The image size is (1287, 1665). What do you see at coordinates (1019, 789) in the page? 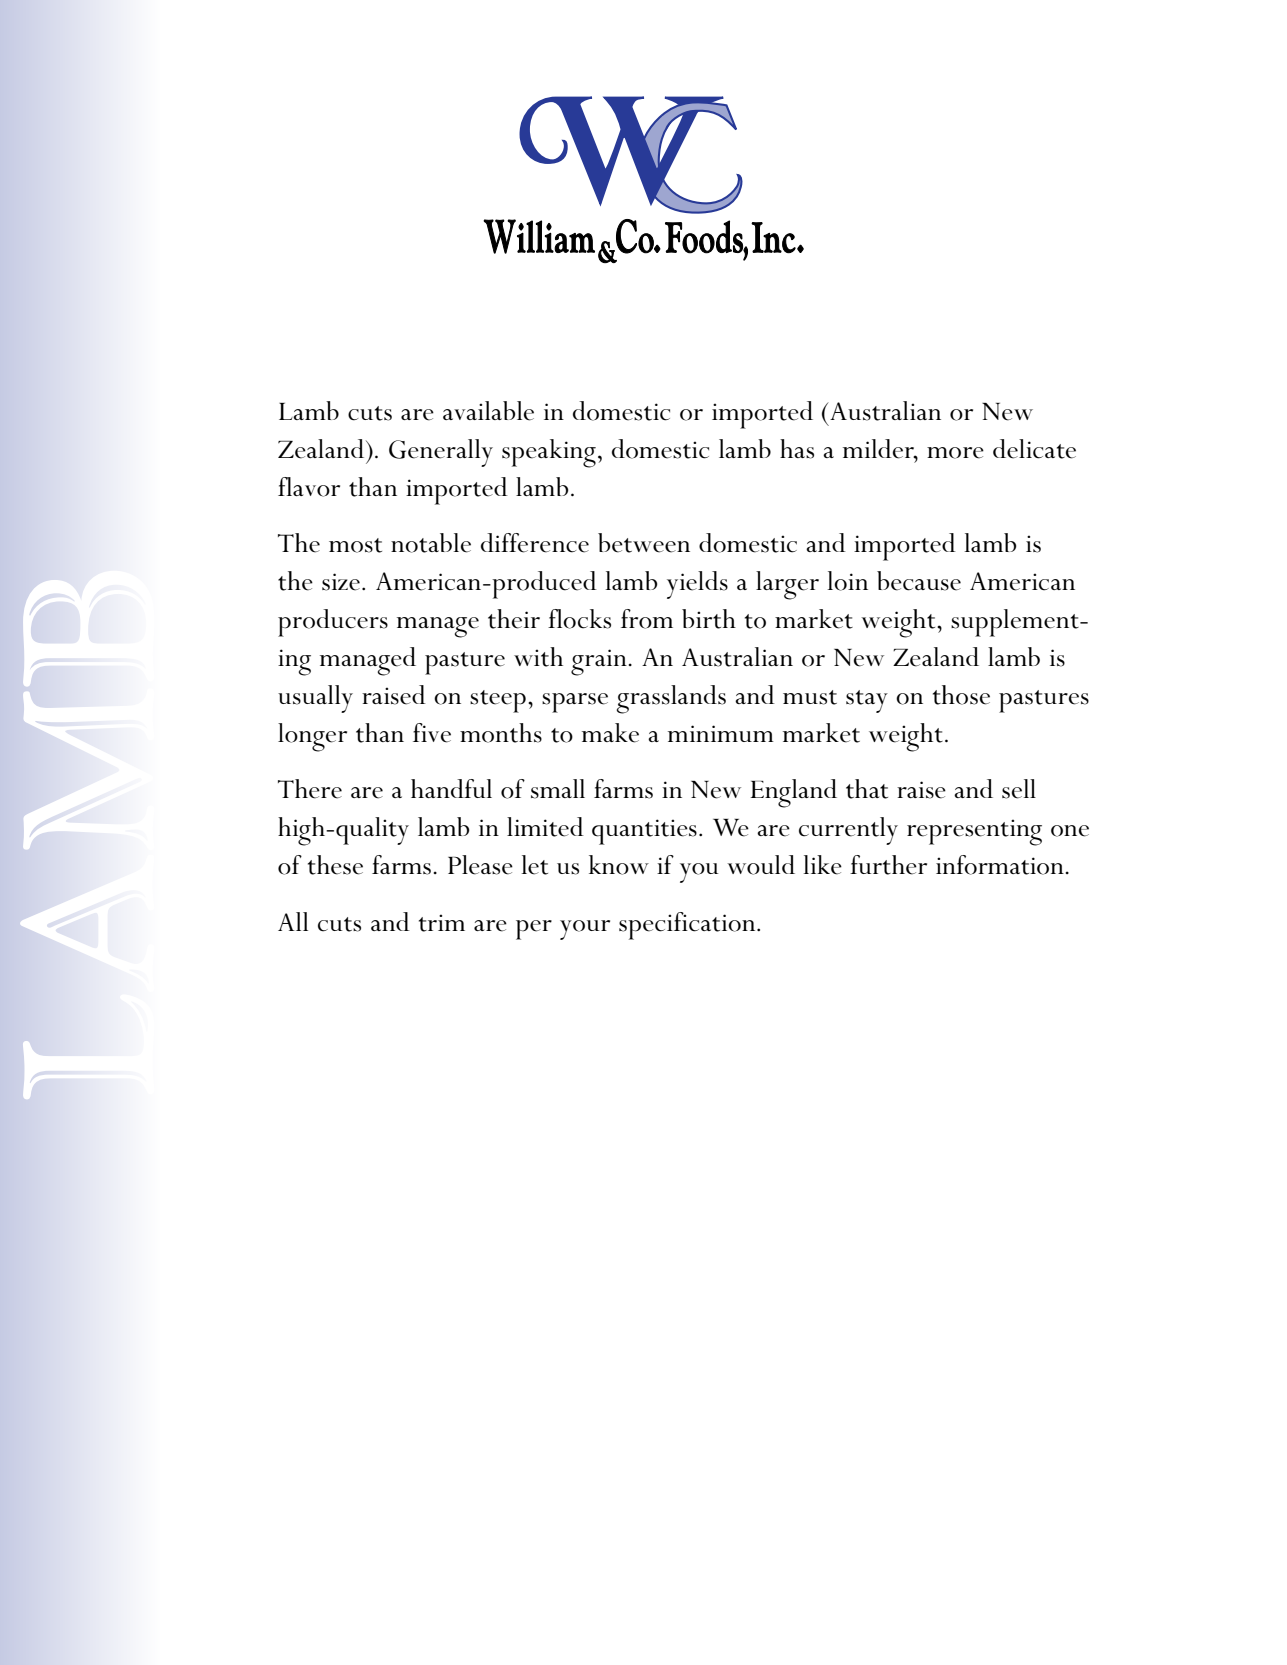
I see `sell` at bounding box center [1019, 789].
